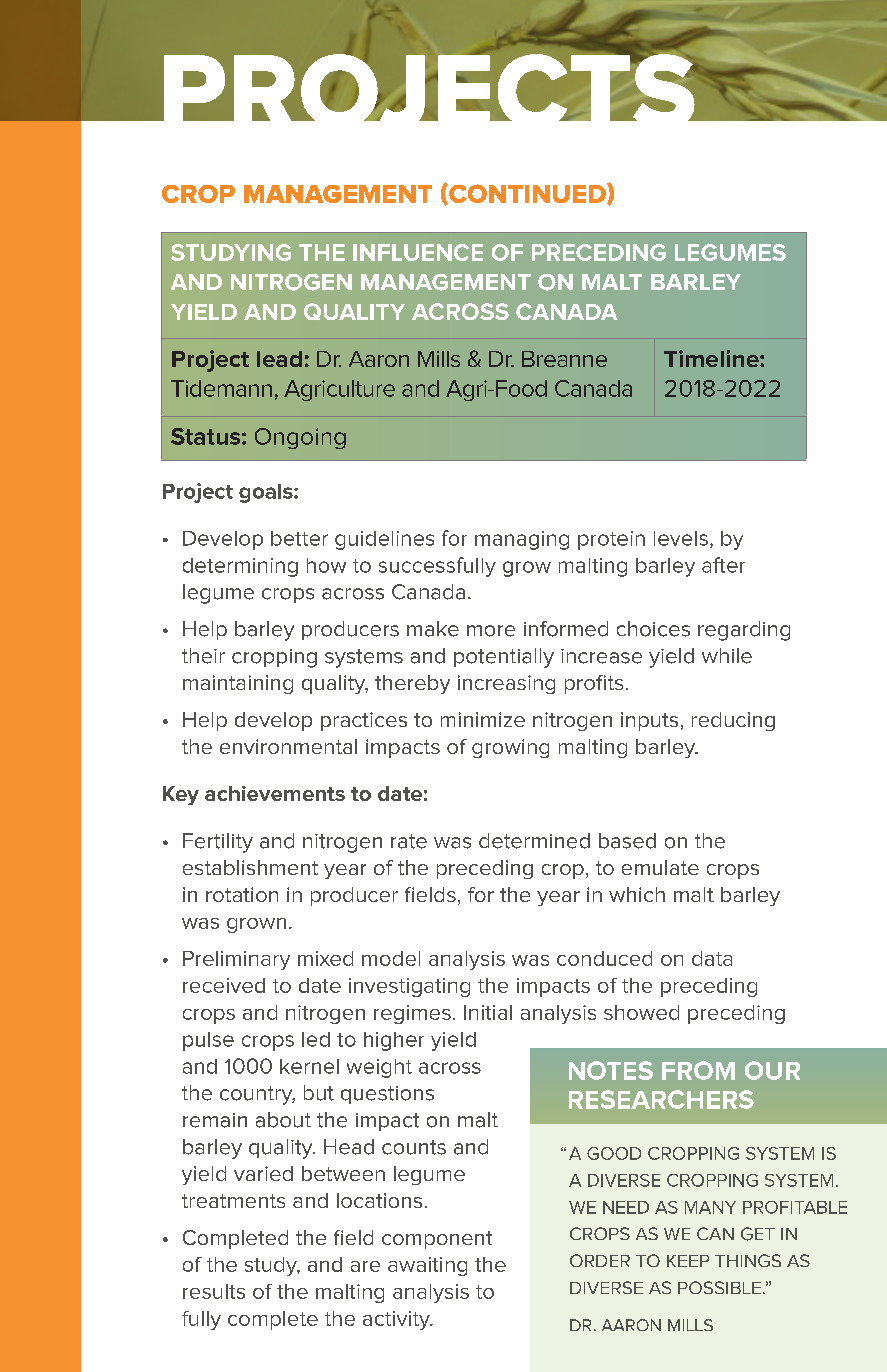  What do you see at coordinates (712, 358) in the image?
I see `Timeline` at bounding box center [712, 358].
